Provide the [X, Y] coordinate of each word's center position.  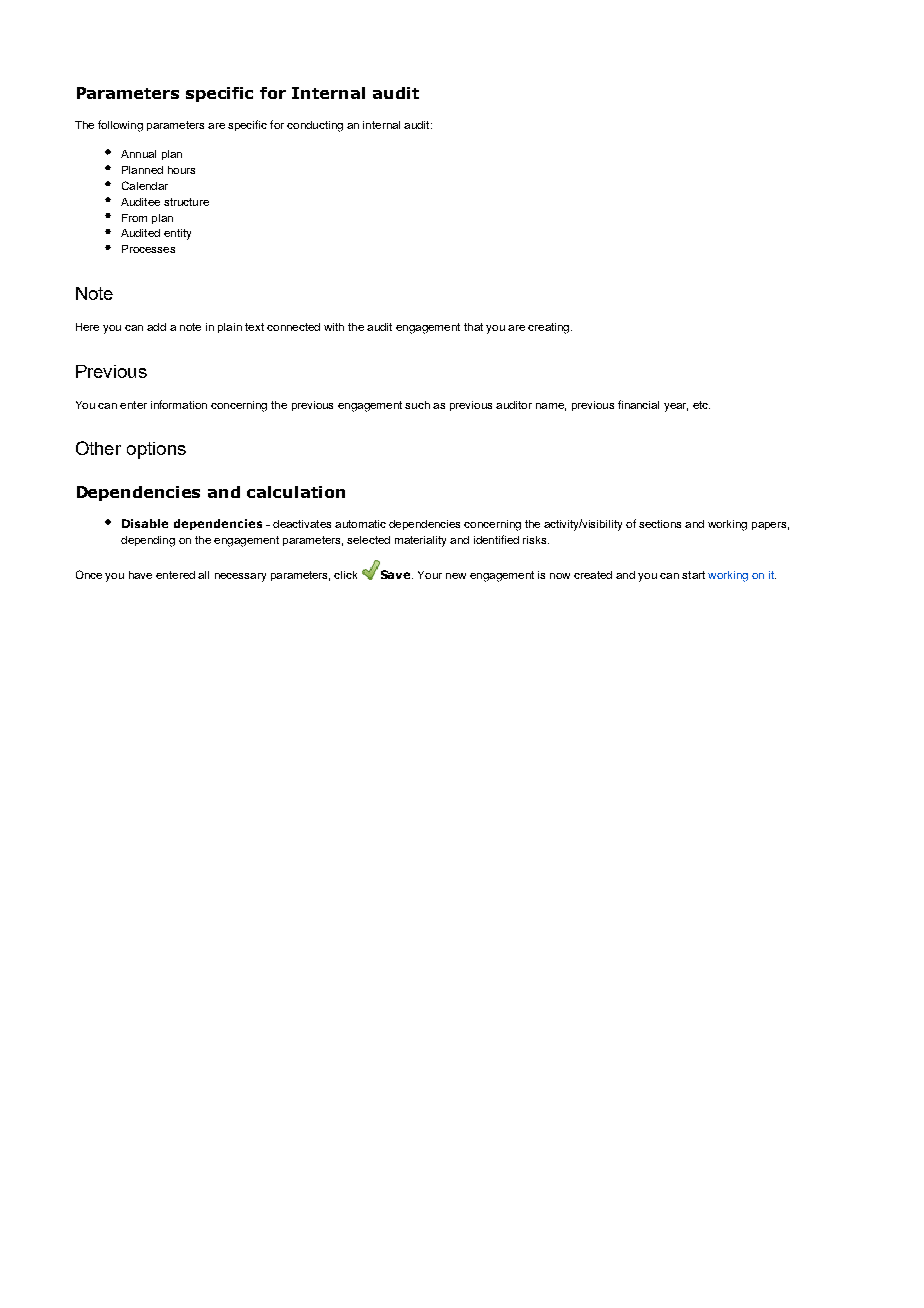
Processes [148, 249]
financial [638, 404]
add [156, 327]
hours [181, 170]
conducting [315, 126]
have [140, 575]
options [156, 450]
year [676, 407]
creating [550, 328]
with [334, 327]
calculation [296, 492]
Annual [138, 154]
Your [430, 575]
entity [177, 234]
